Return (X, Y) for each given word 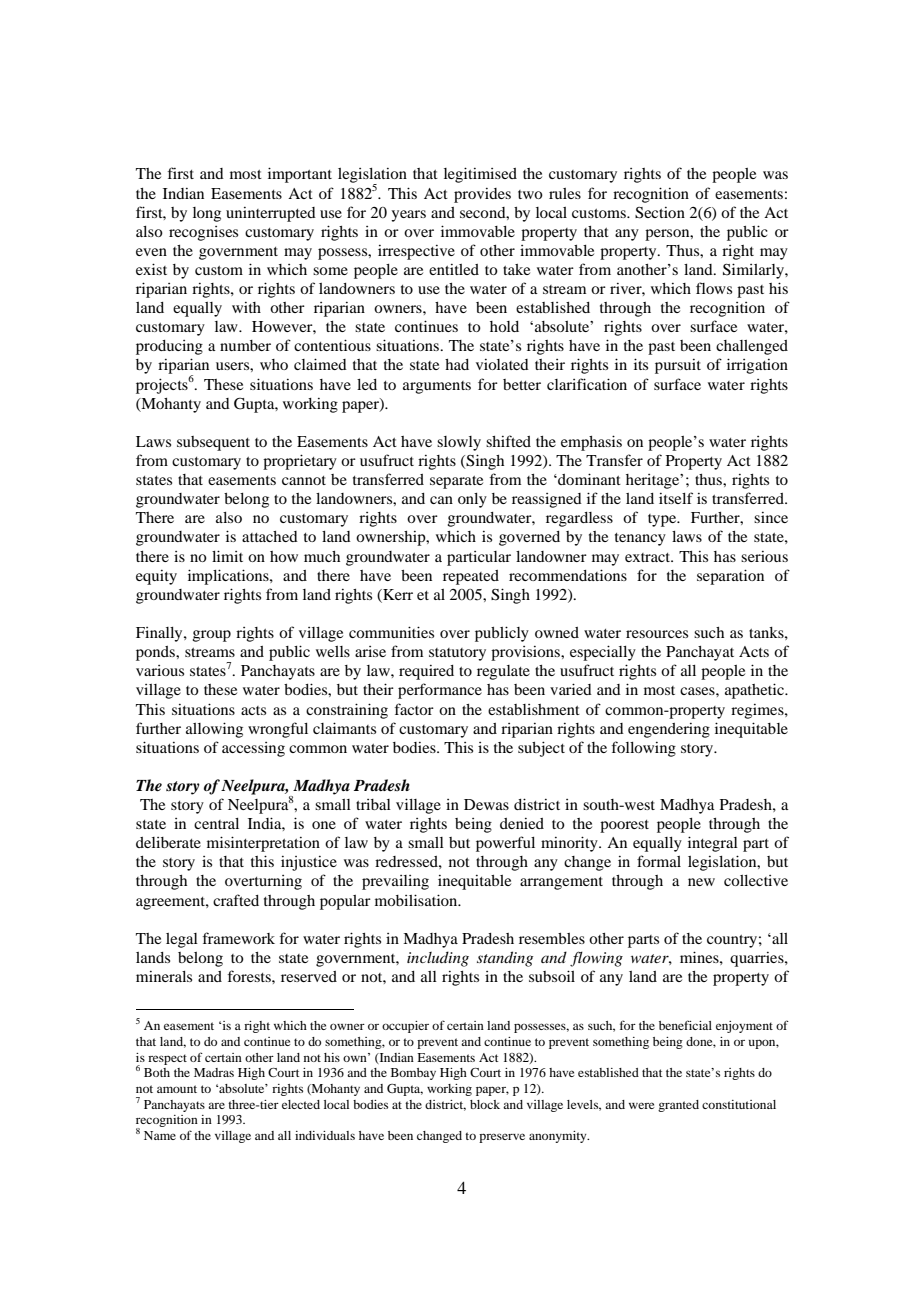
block (485, 1104)
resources (657, 634)
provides (482, 195)
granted (678, 1106)
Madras (214, 1072)
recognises (203, 233)
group (212, 636)
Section (660, 213)
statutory (457, 654)
